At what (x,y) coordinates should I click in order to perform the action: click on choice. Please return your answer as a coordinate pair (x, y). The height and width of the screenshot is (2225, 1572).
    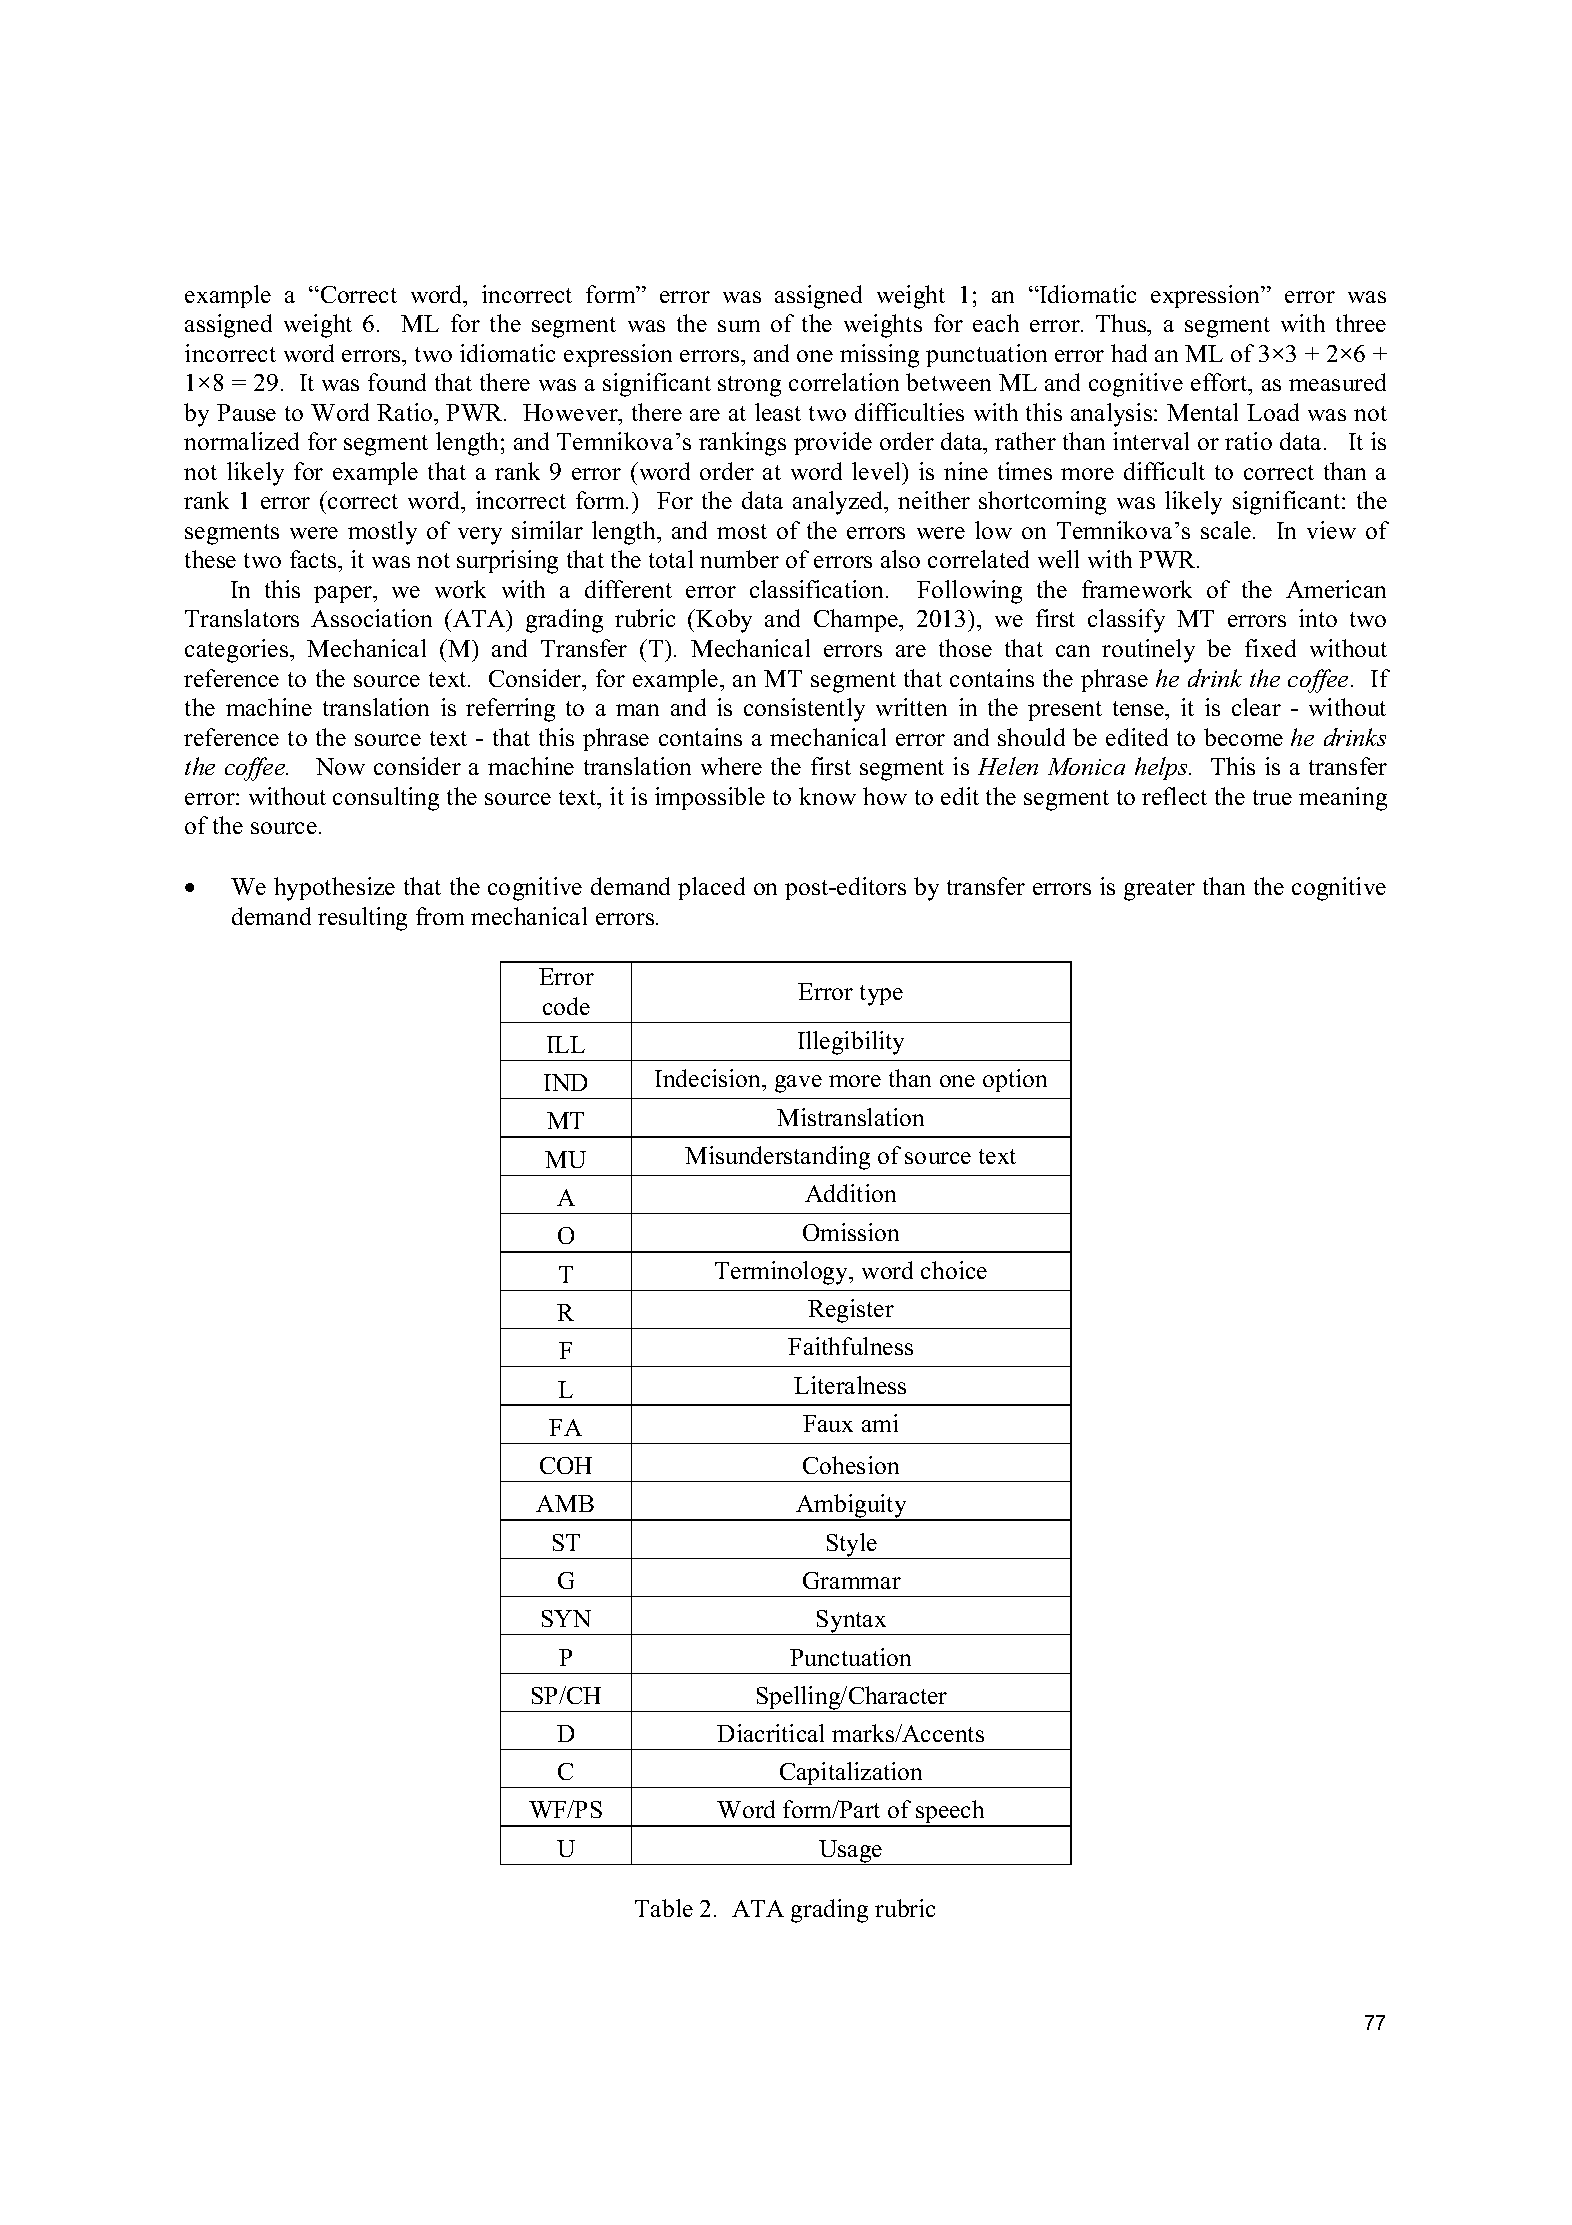
    Looking at the image, I should click on (954, 1270).
